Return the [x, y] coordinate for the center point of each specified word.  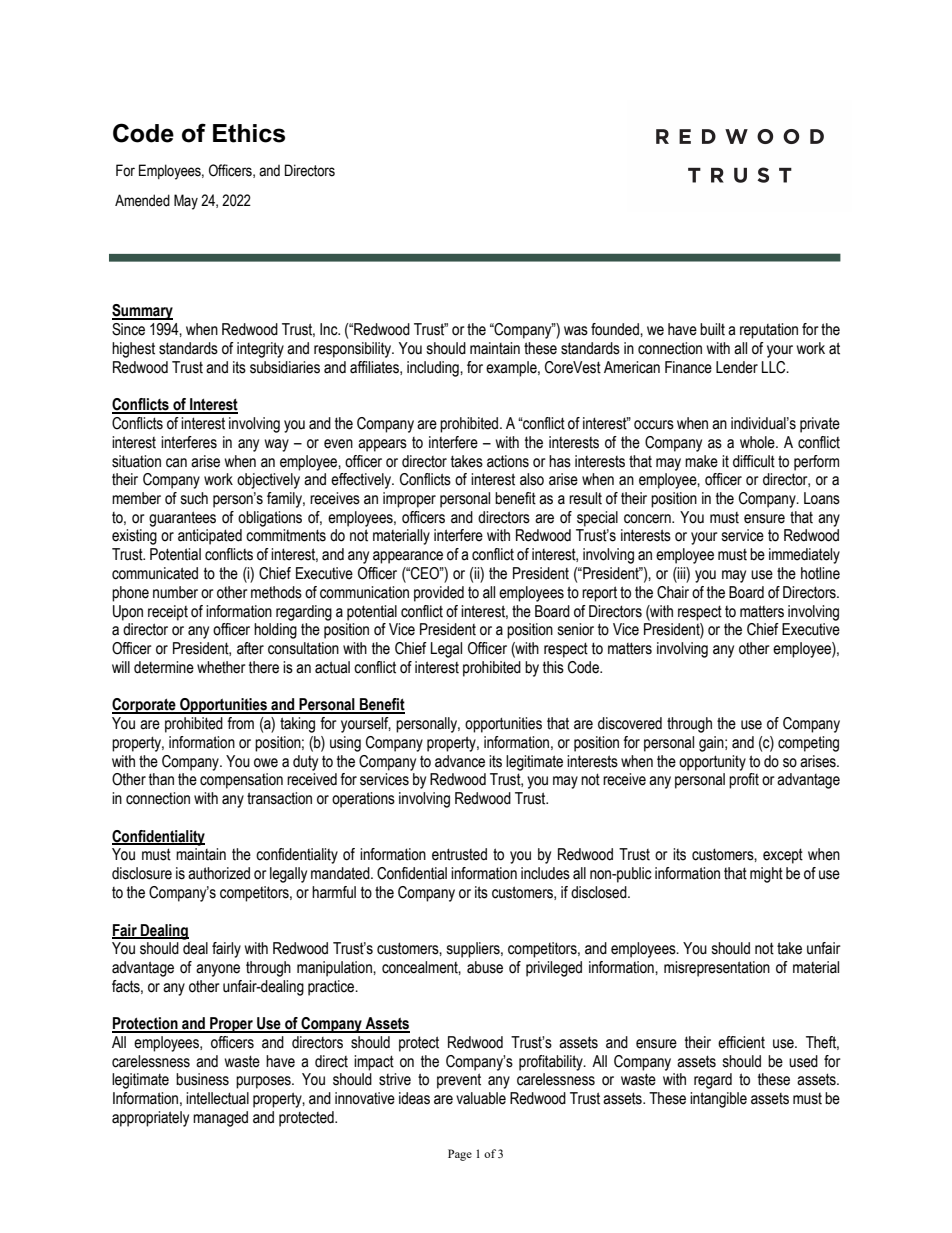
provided [439, 594]
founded [616, 329]
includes [545, 873]
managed [220, 1119]
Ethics [249, 133]
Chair [673, 592]
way [276, 445]
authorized [219, 873]
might [766, 875]
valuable [481, 1098]
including [434, 369]
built [712, 329]
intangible [718, 1100]
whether [221, 667]
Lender [737, 367]
